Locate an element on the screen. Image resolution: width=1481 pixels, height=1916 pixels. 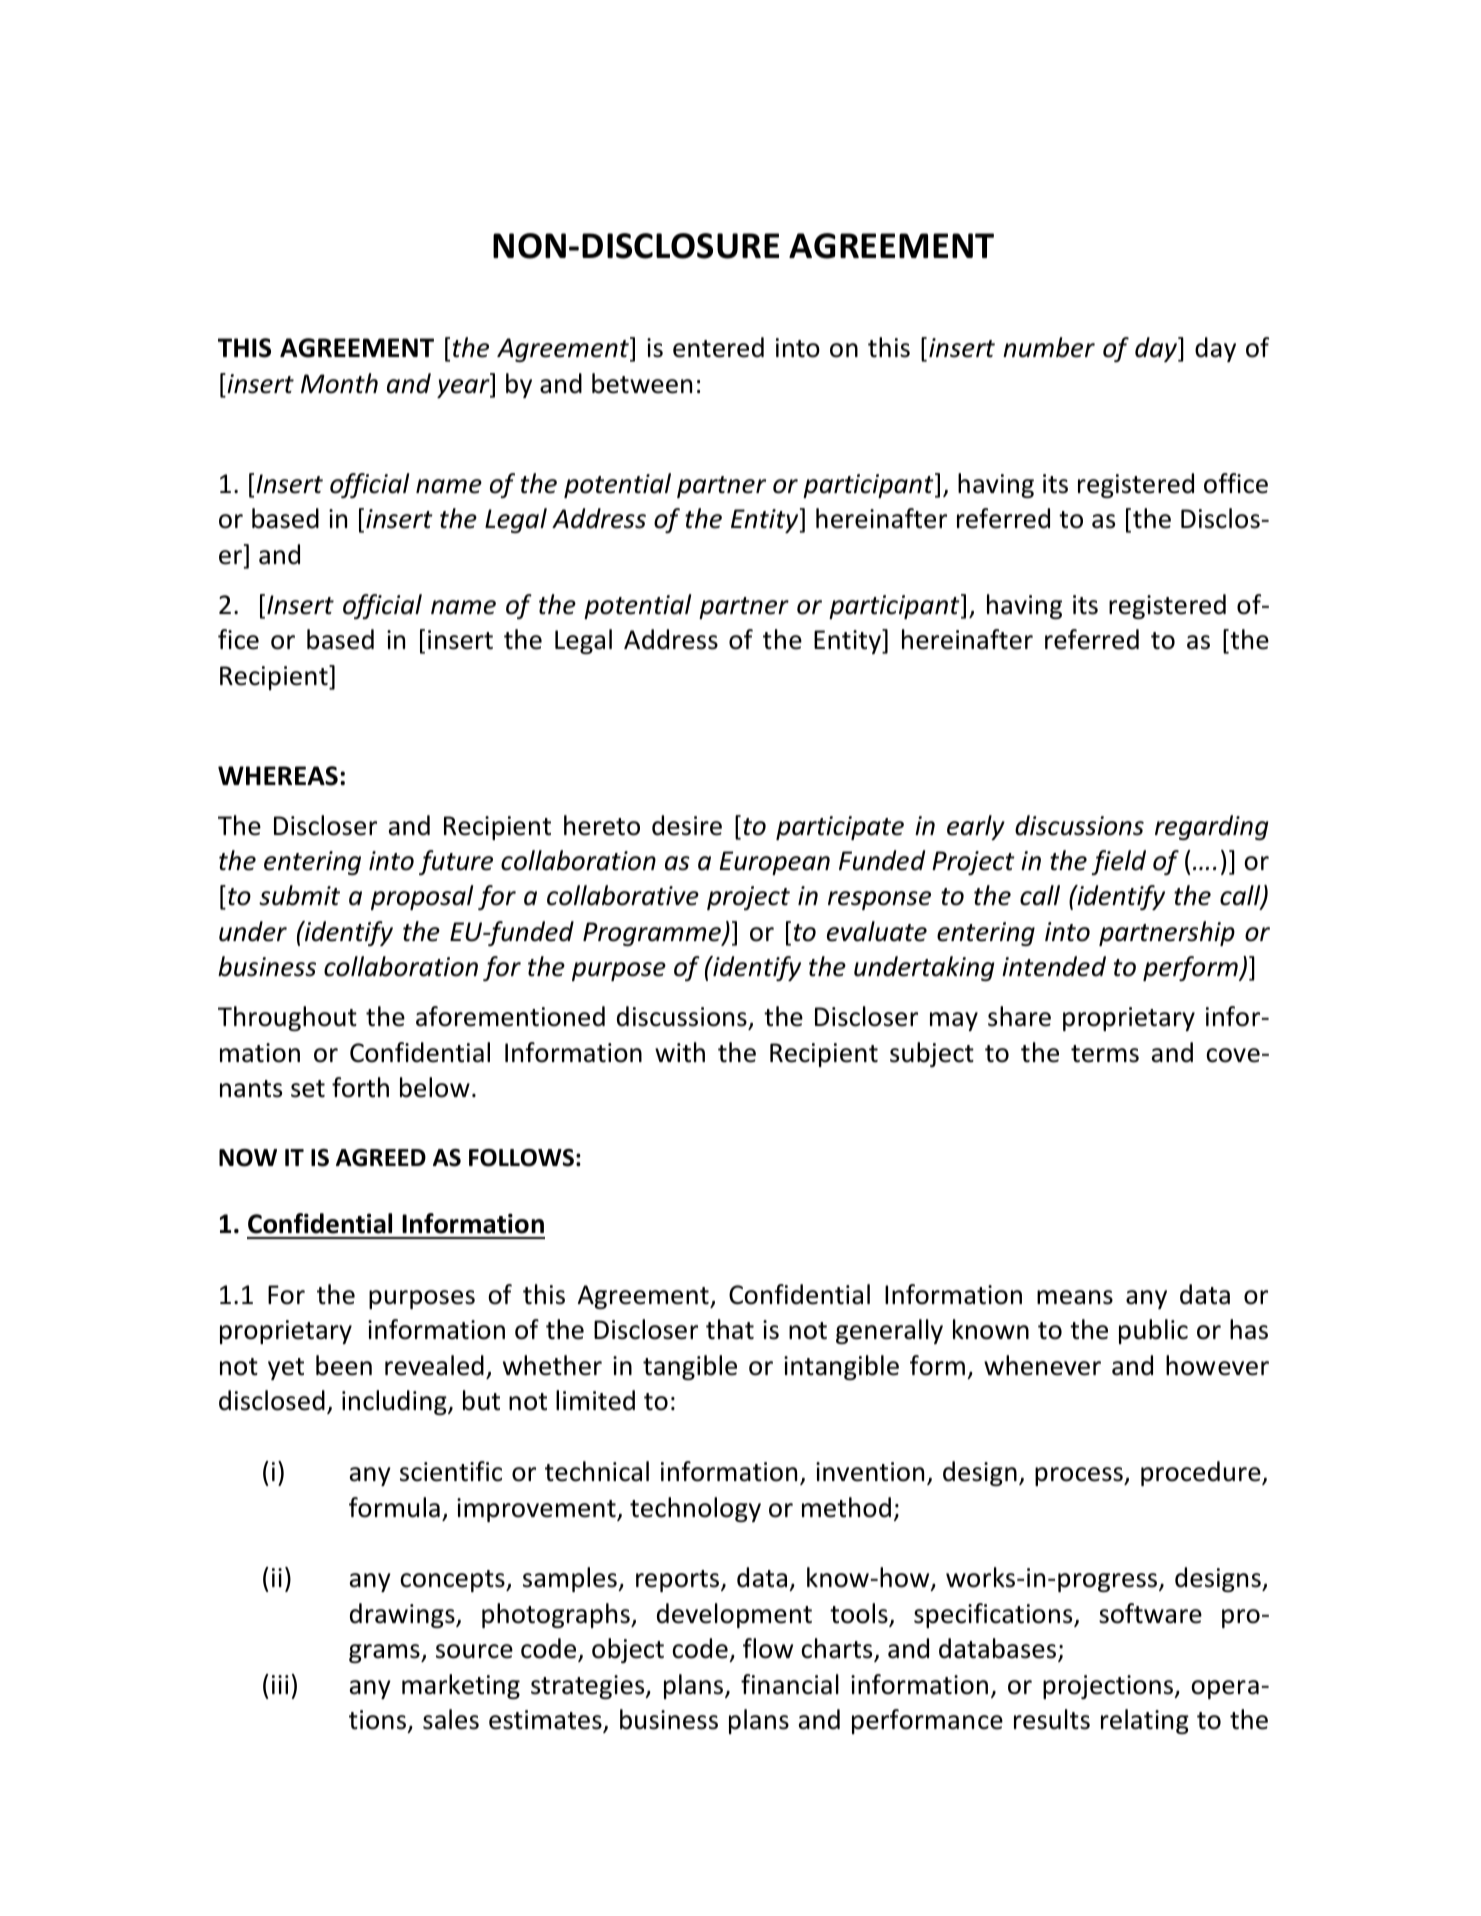
entered is located at coordinates (718, 347).
